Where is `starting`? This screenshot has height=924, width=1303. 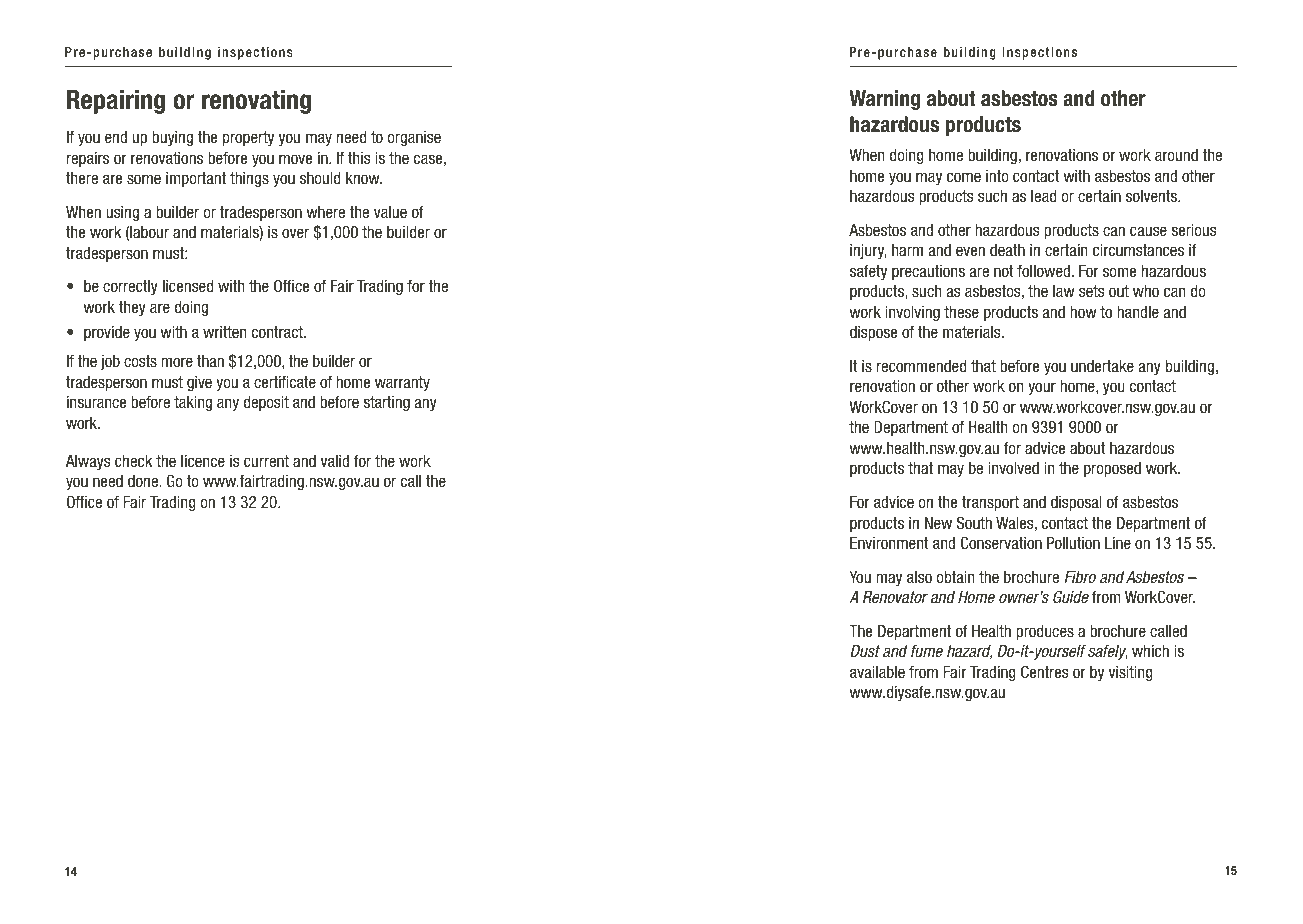
starting is located at coordinates (386, 403).
